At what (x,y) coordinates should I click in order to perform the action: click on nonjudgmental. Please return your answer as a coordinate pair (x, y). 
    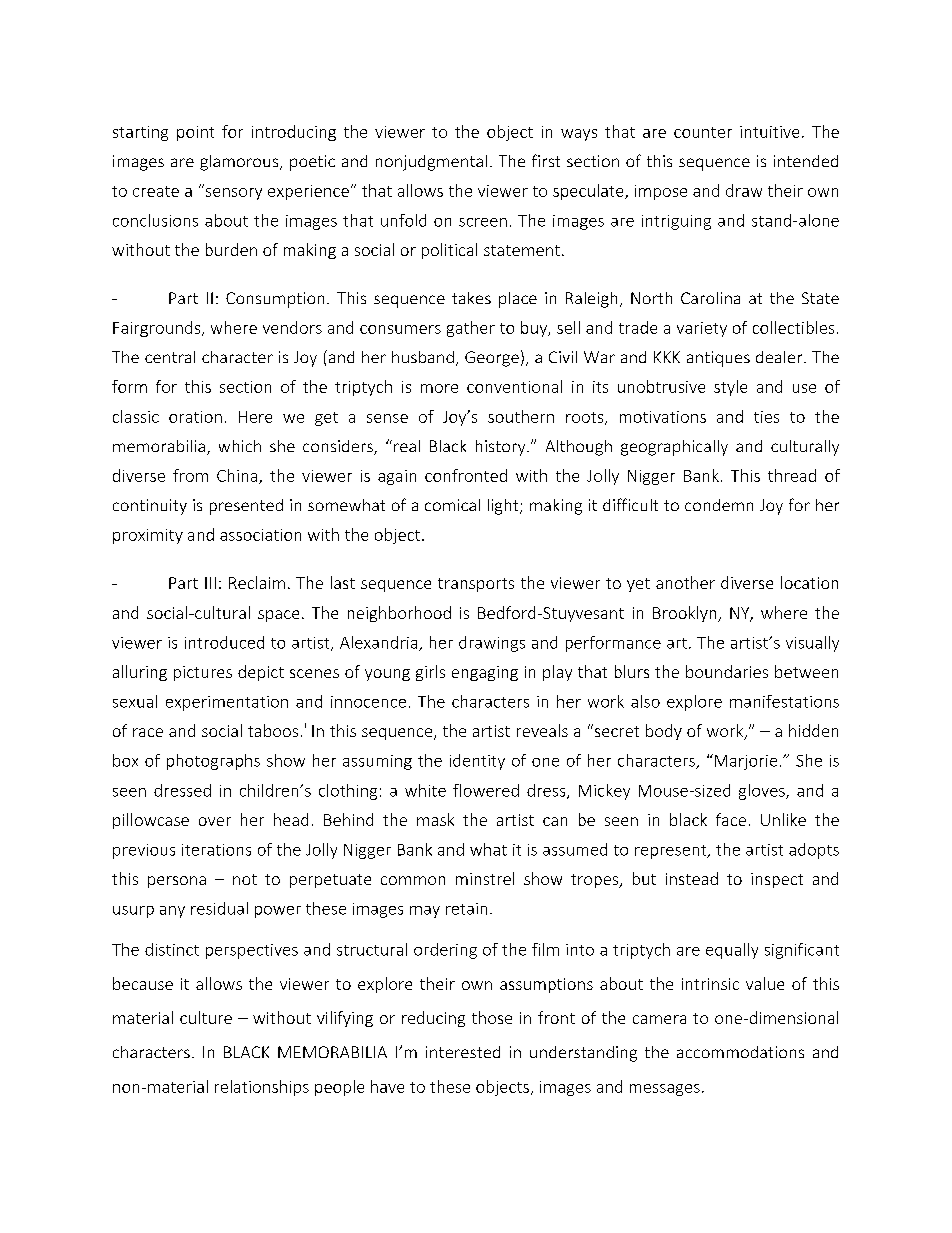
    Looking at the image, I should click on (431, 163).
